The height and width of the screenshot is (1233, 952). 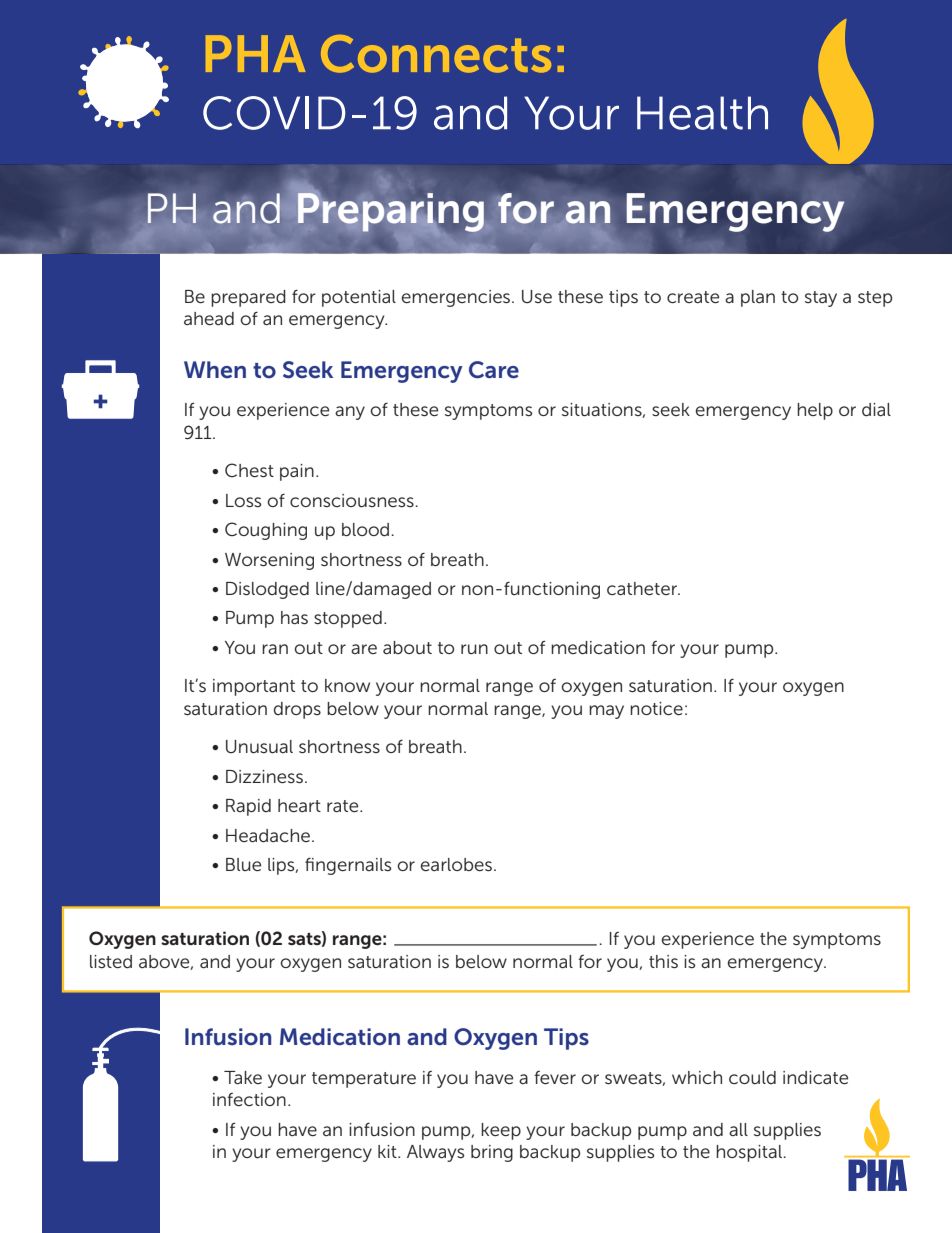 I want to click on infection, so click(x=249, y=1099).
